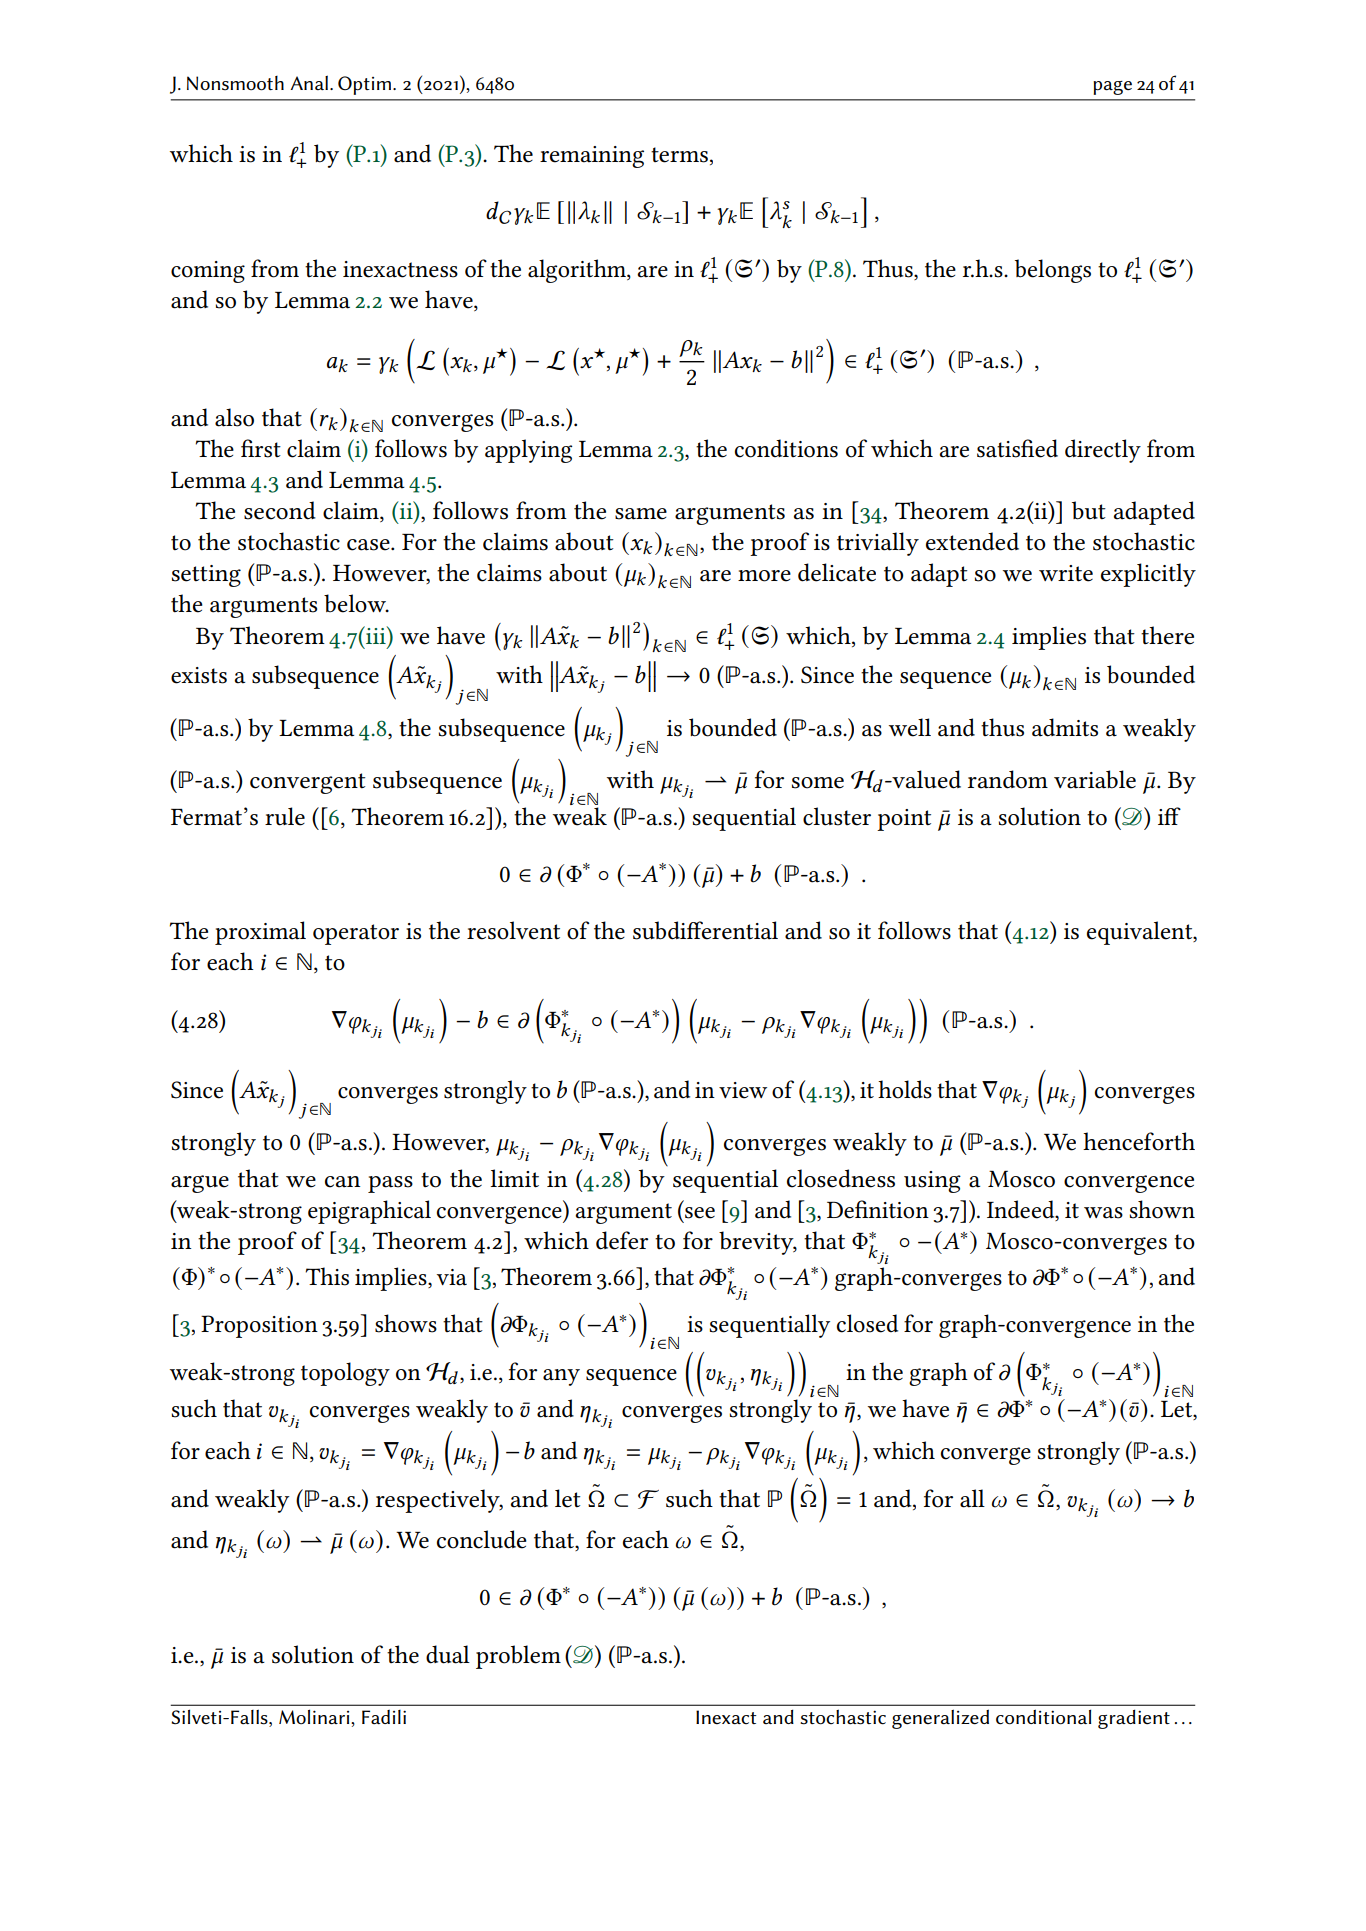 The width and height of the image is (1366, 1931). I want to click on This, so click(327, 1276).
